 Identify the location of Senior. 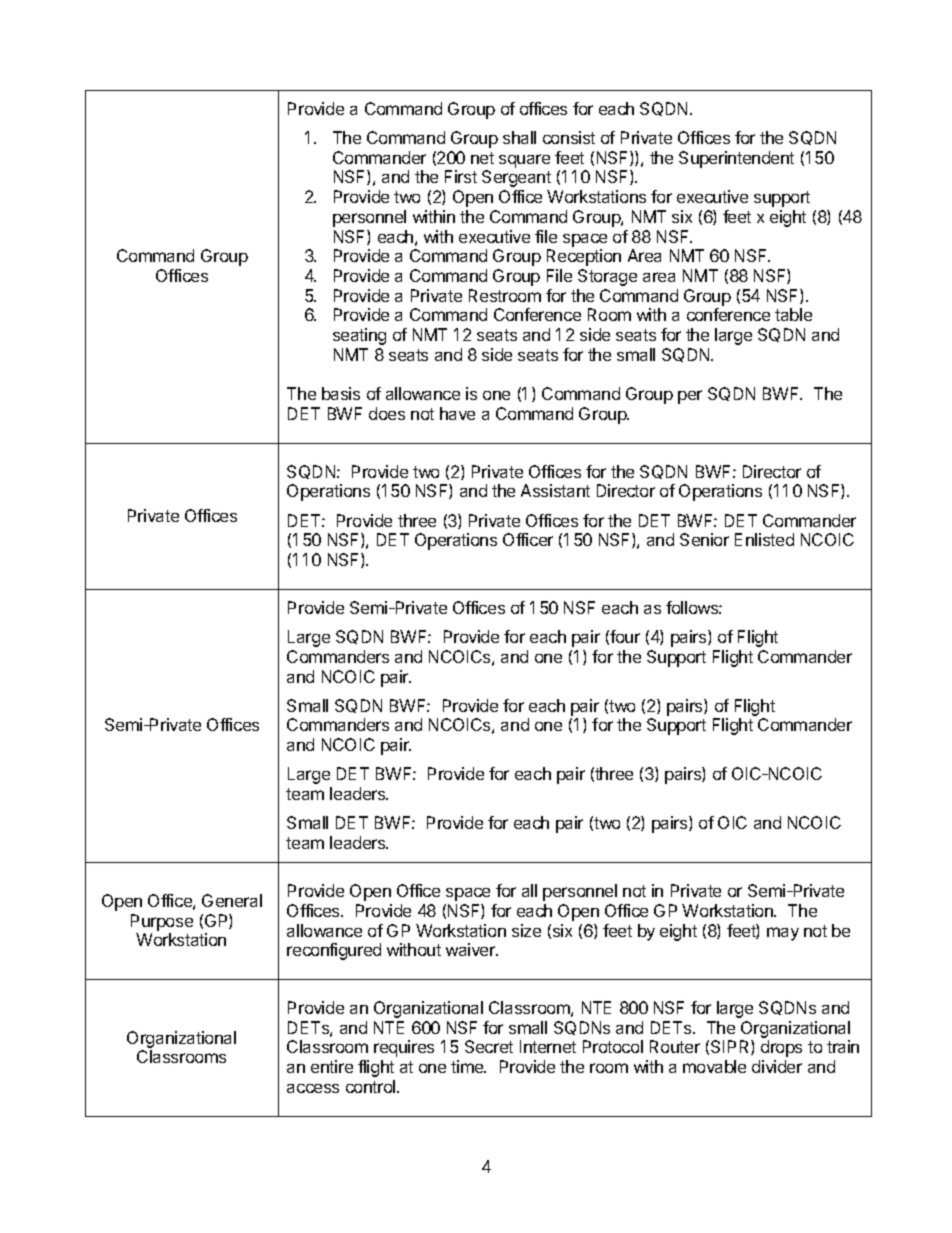
(704, 539).
